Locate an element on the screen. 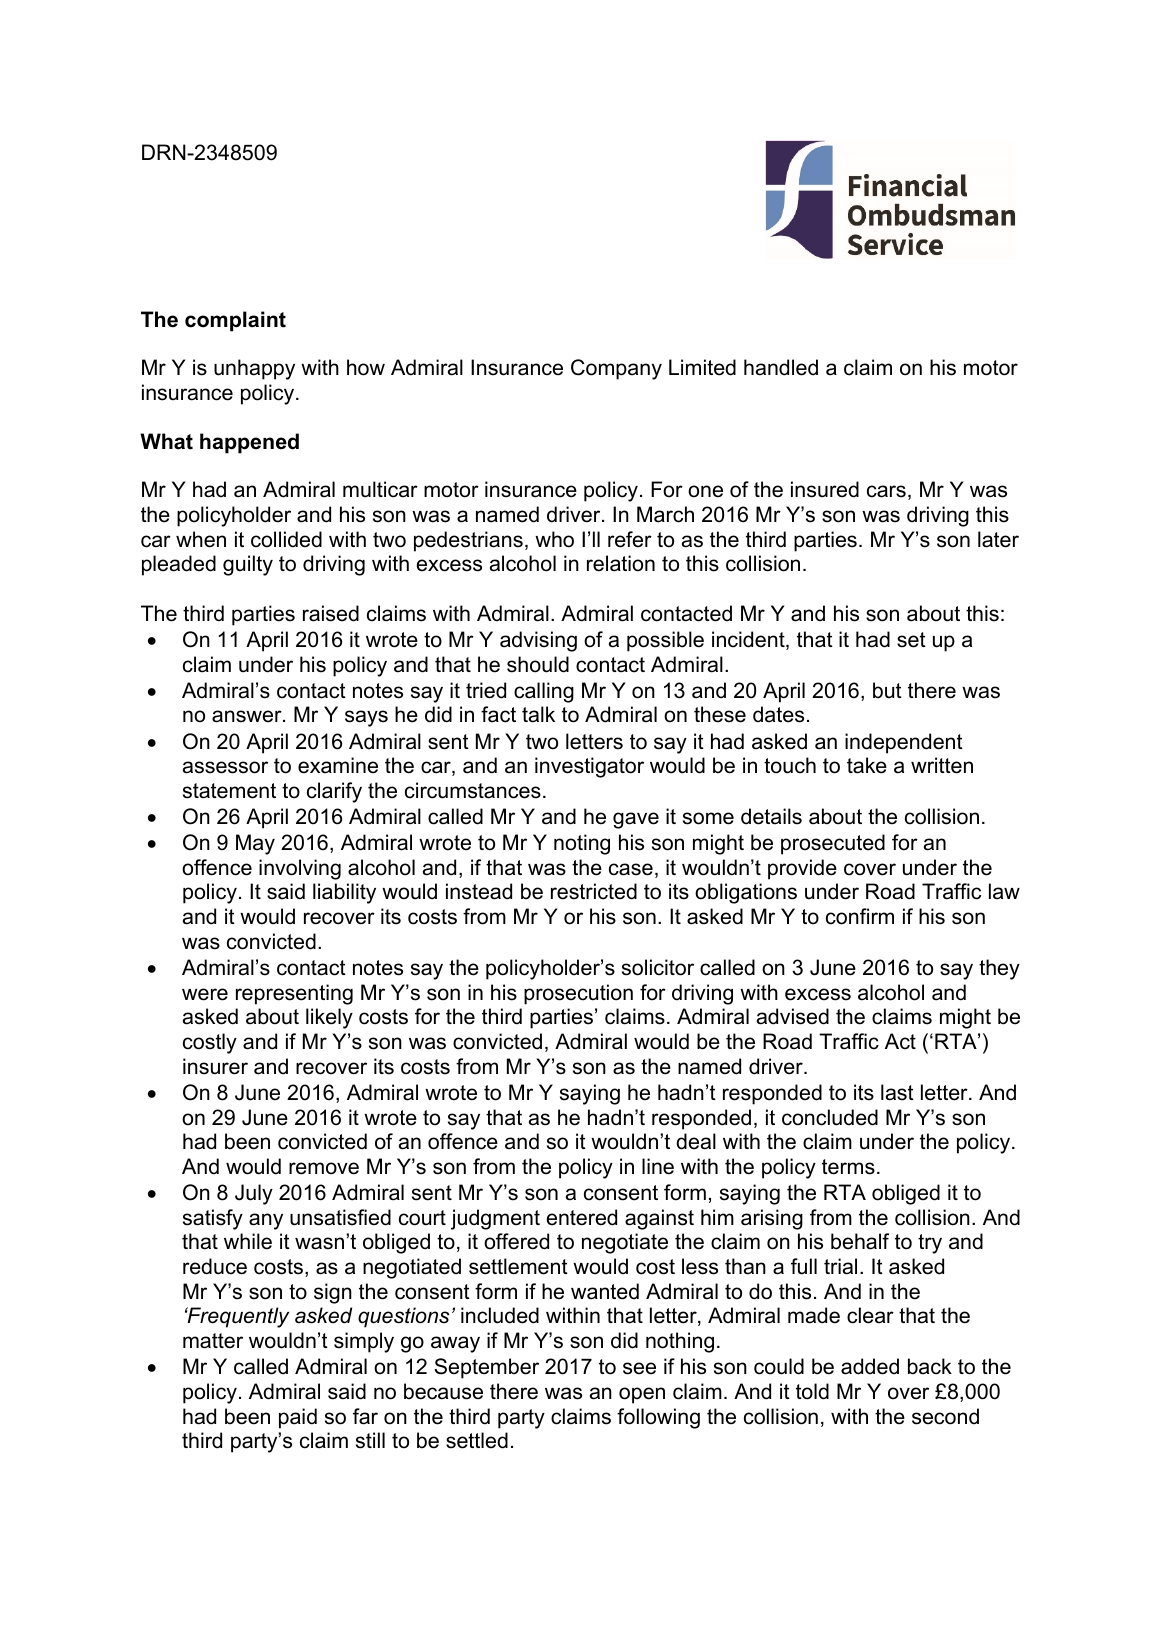 The height and width of the screenshot is (1643, 1162). raised is located at coordinates (331, 613).
